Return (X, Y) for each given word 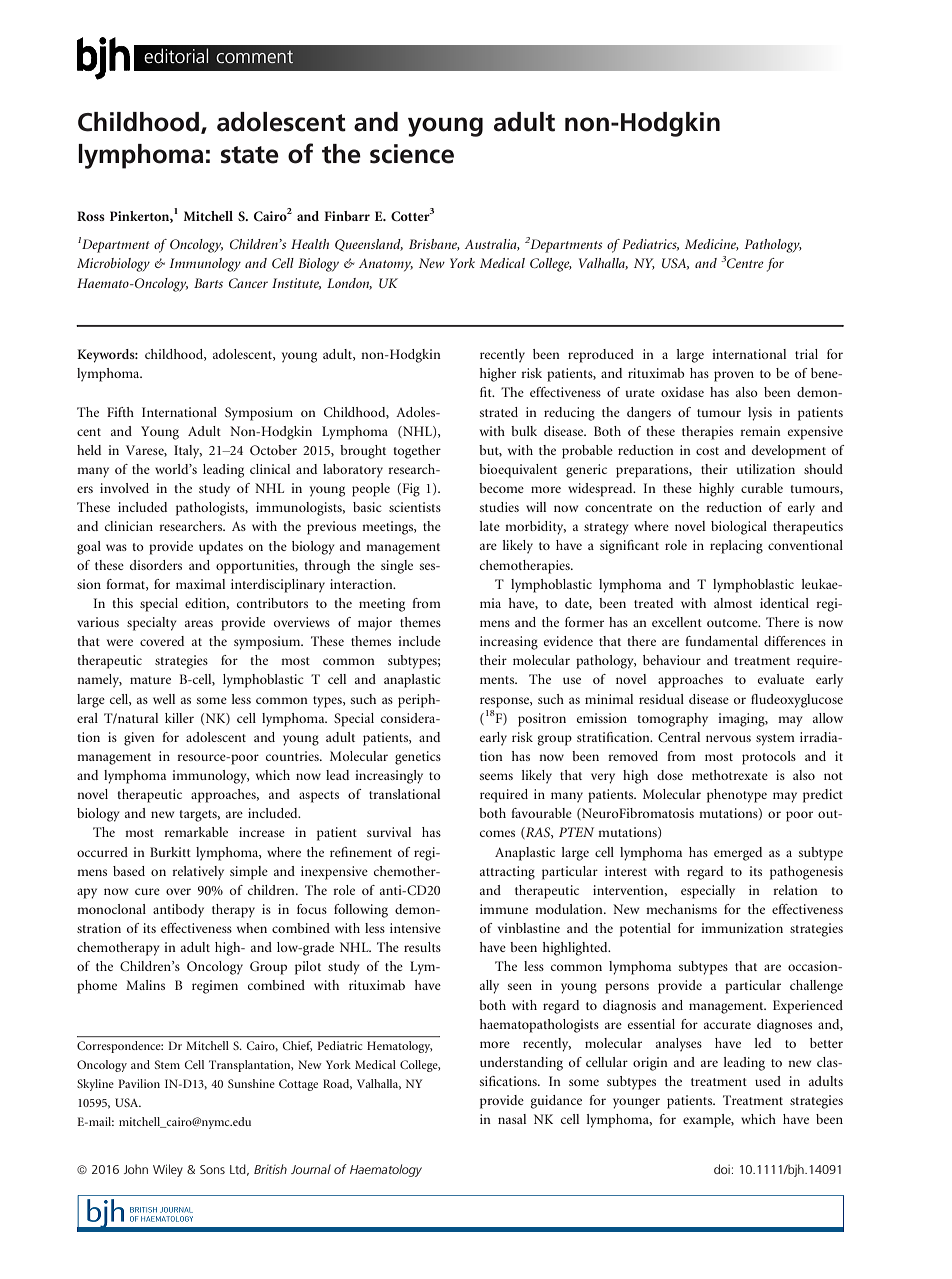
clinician (129, 526)
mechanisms (681, 909)
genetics (418, 758)
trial (806, 354)
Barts (208, 283)
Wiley (168, 1170)
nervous (728, 738)
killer (179, 718)
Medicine (712, 245)
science (412, 154)
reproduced (601, 356)
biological (739, 528)
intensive (415, 928)
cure (147, 891)
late (490, 526)
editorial (176, 55)
